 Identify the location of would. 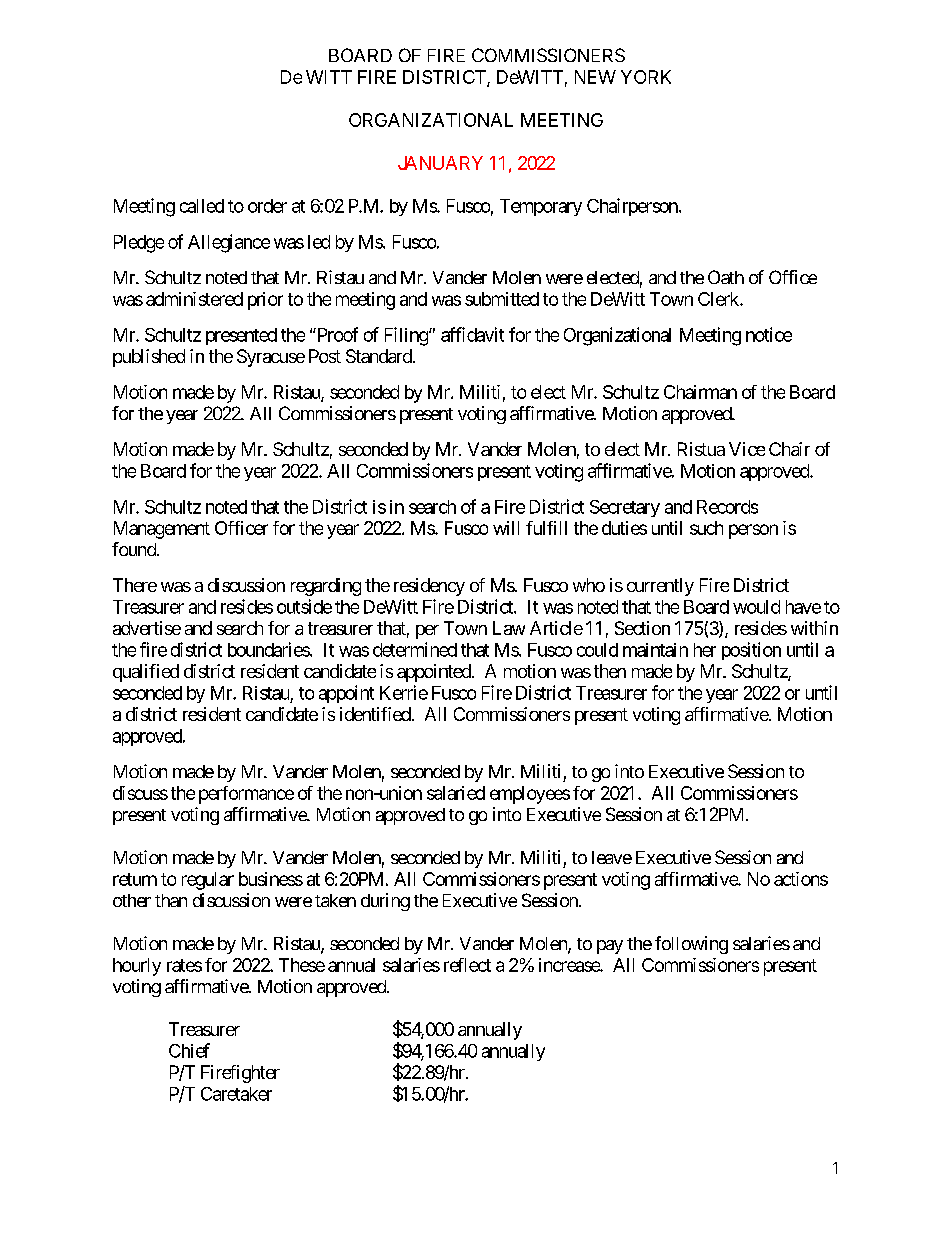
(756, 607).
